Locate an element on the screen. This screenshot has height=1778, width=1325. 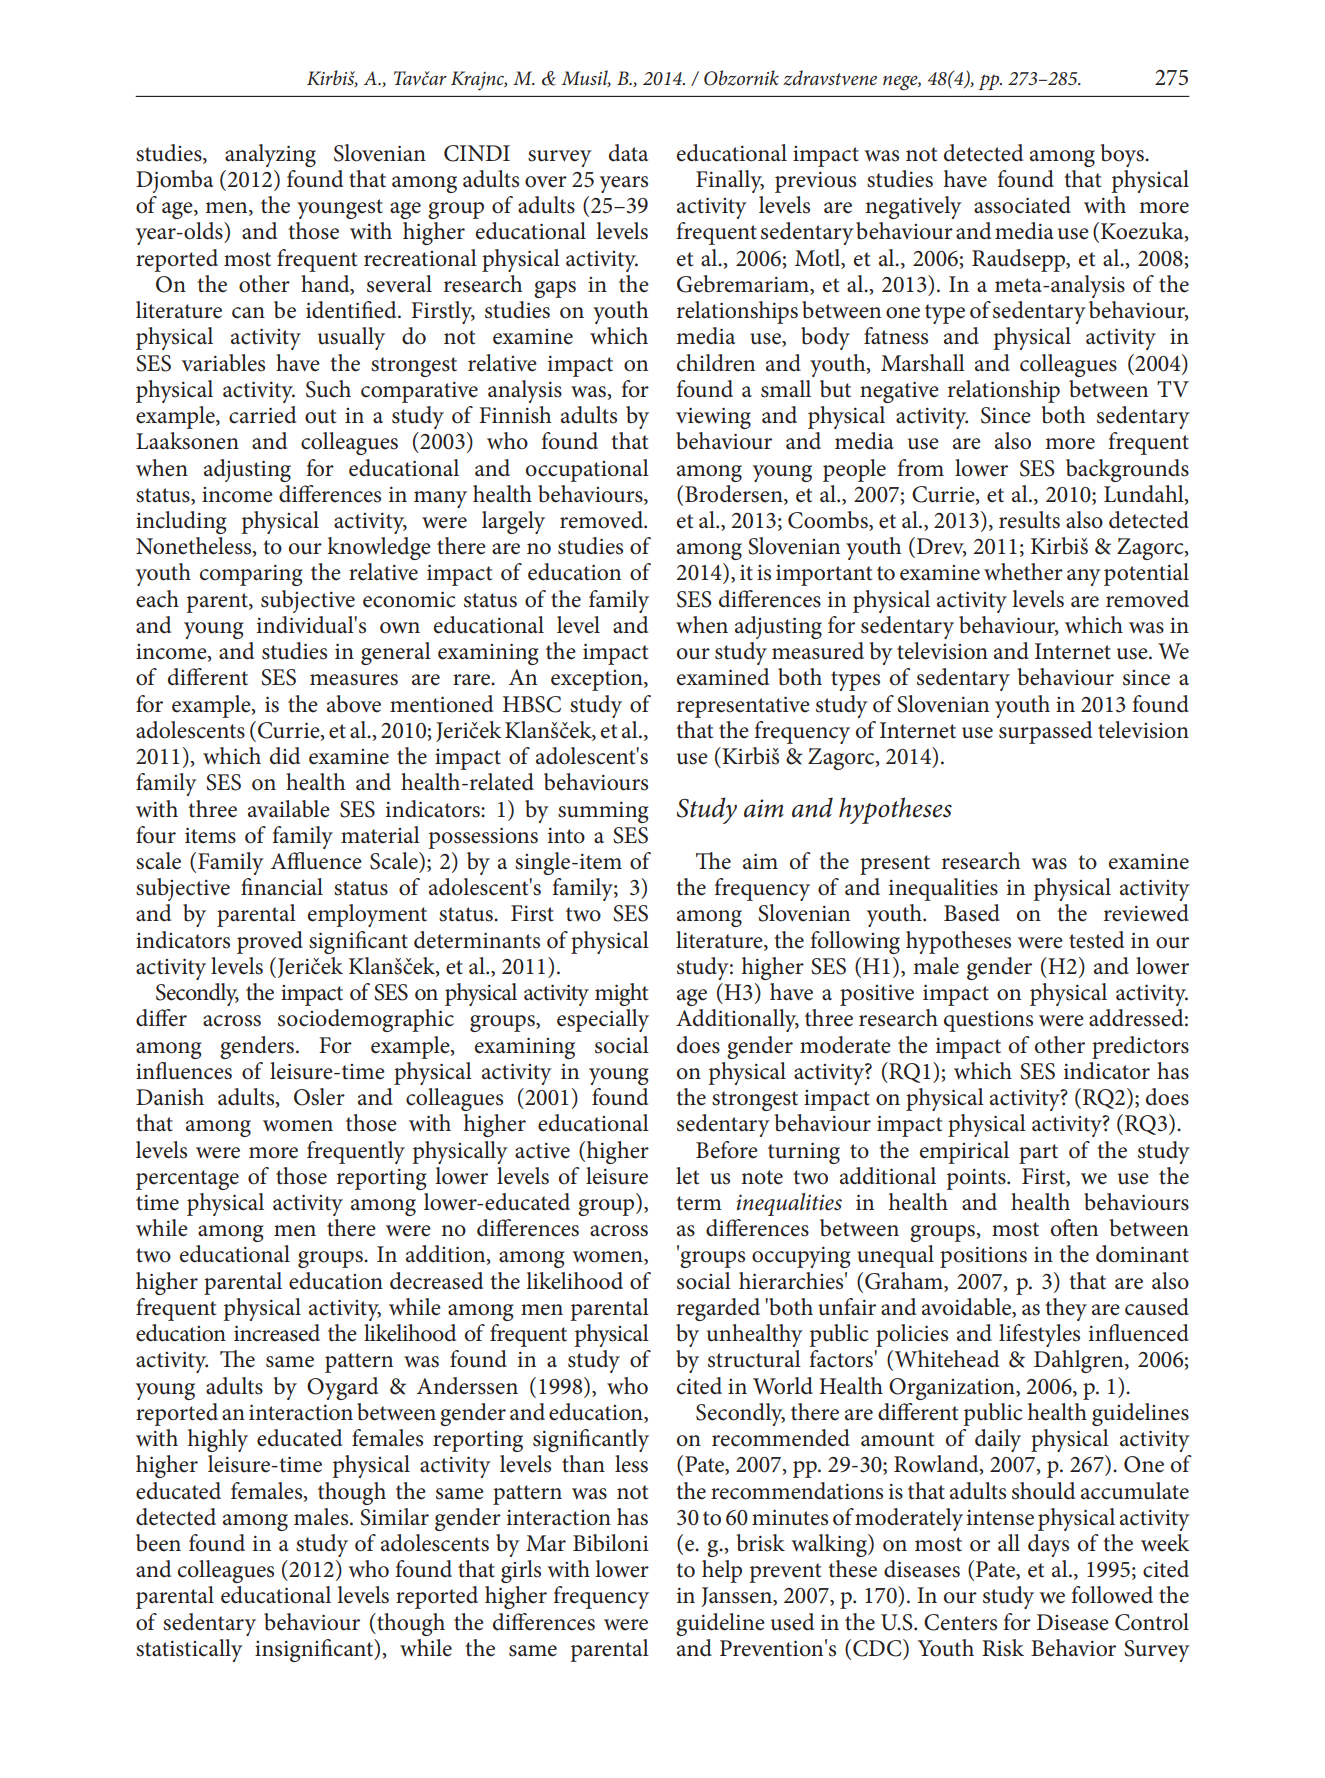
Osler is located at coordinates (319, 1097).
